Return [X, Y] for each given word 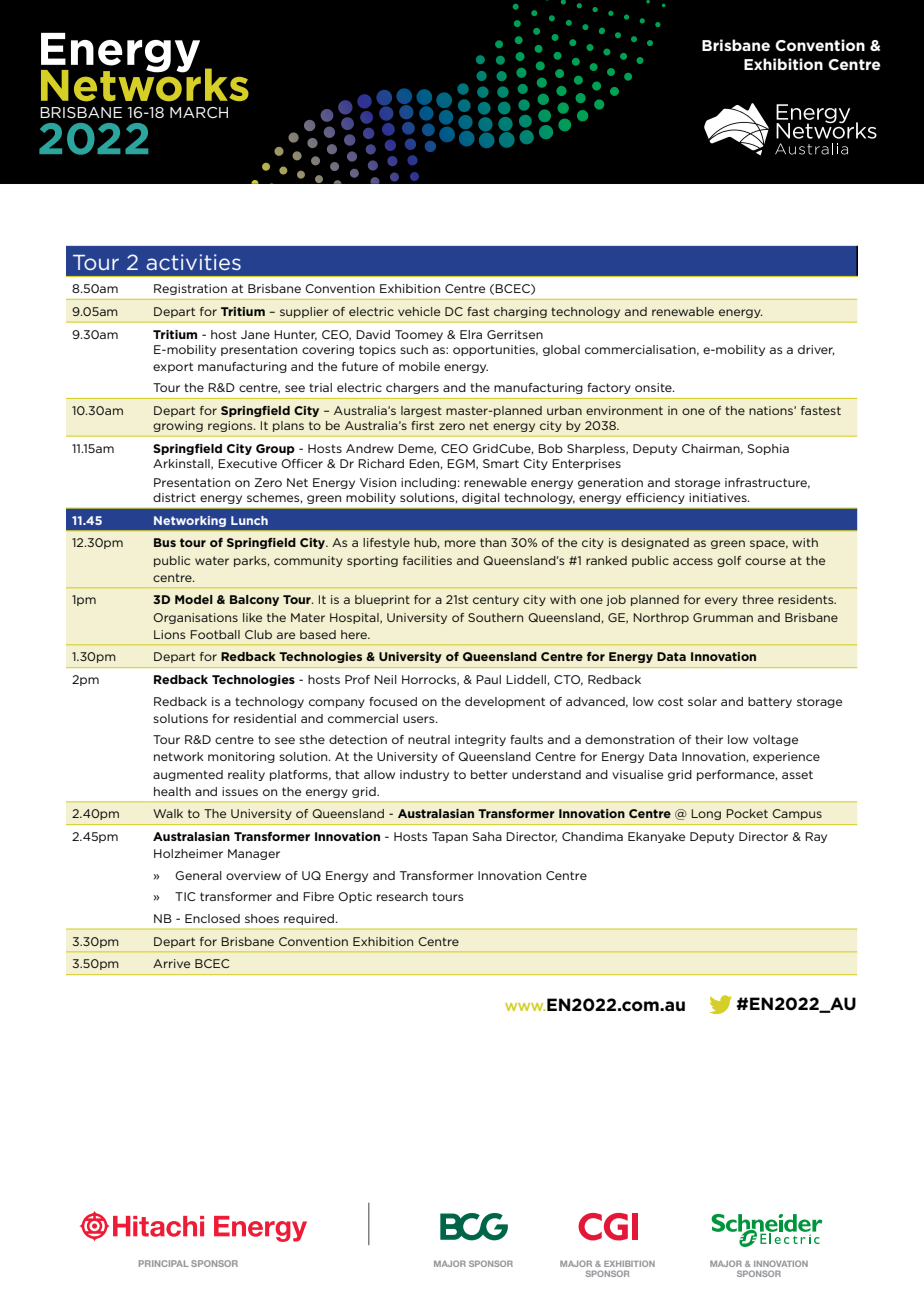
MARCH [199, 112]
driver [816, 350]
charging [520, 312]
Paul [488, 679]
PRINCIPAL [164, 1263]
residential [265, 718]
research [402, 896]
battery [770, 702]
